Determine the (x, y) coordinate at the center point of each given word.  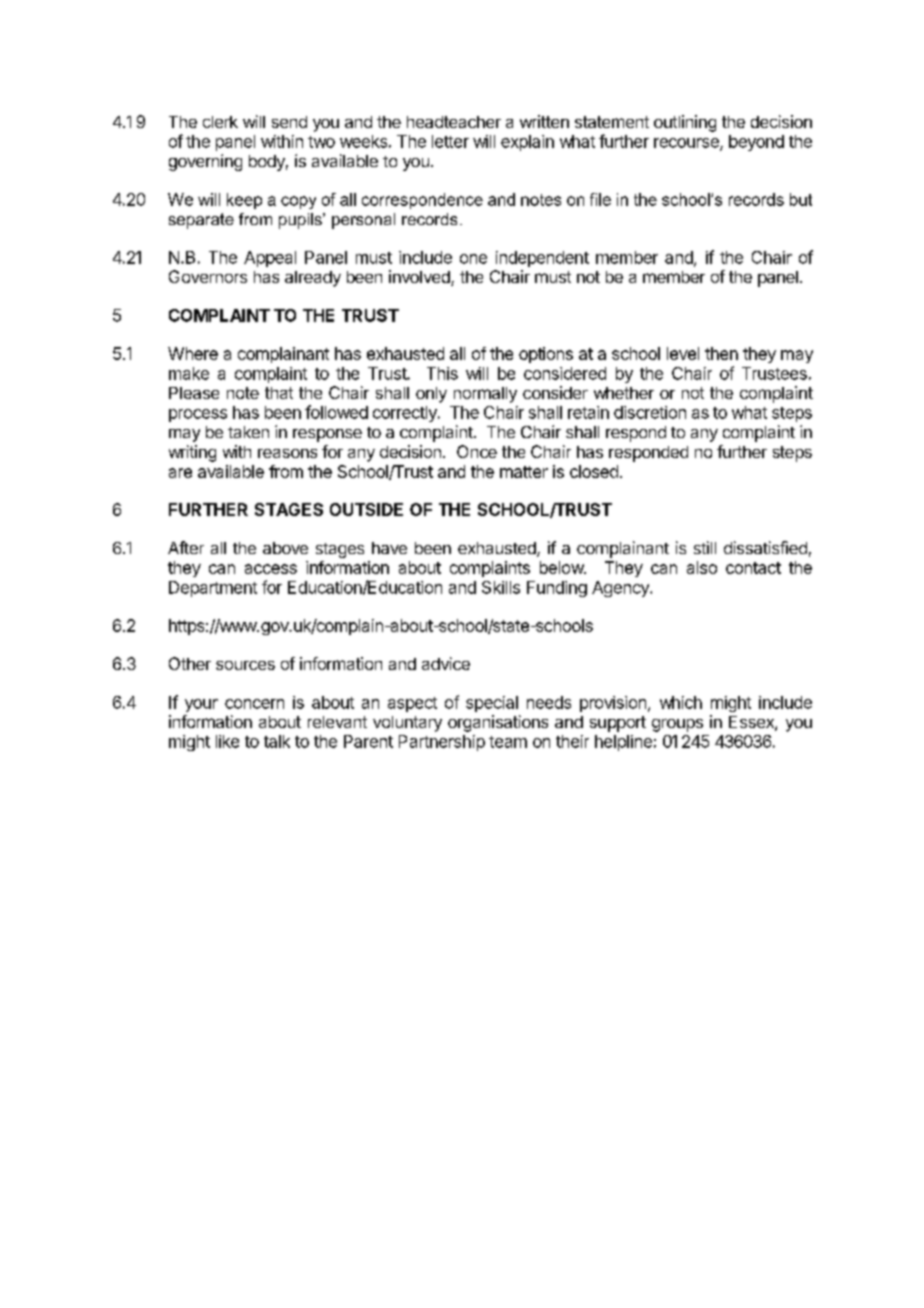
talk (277, 741)
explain (527, 143)
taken (248, 432)
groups (677, 725)
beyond (756, 143)
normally (485, 395)
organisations (498, 723)
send (289, 122)
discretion (650, 412)
